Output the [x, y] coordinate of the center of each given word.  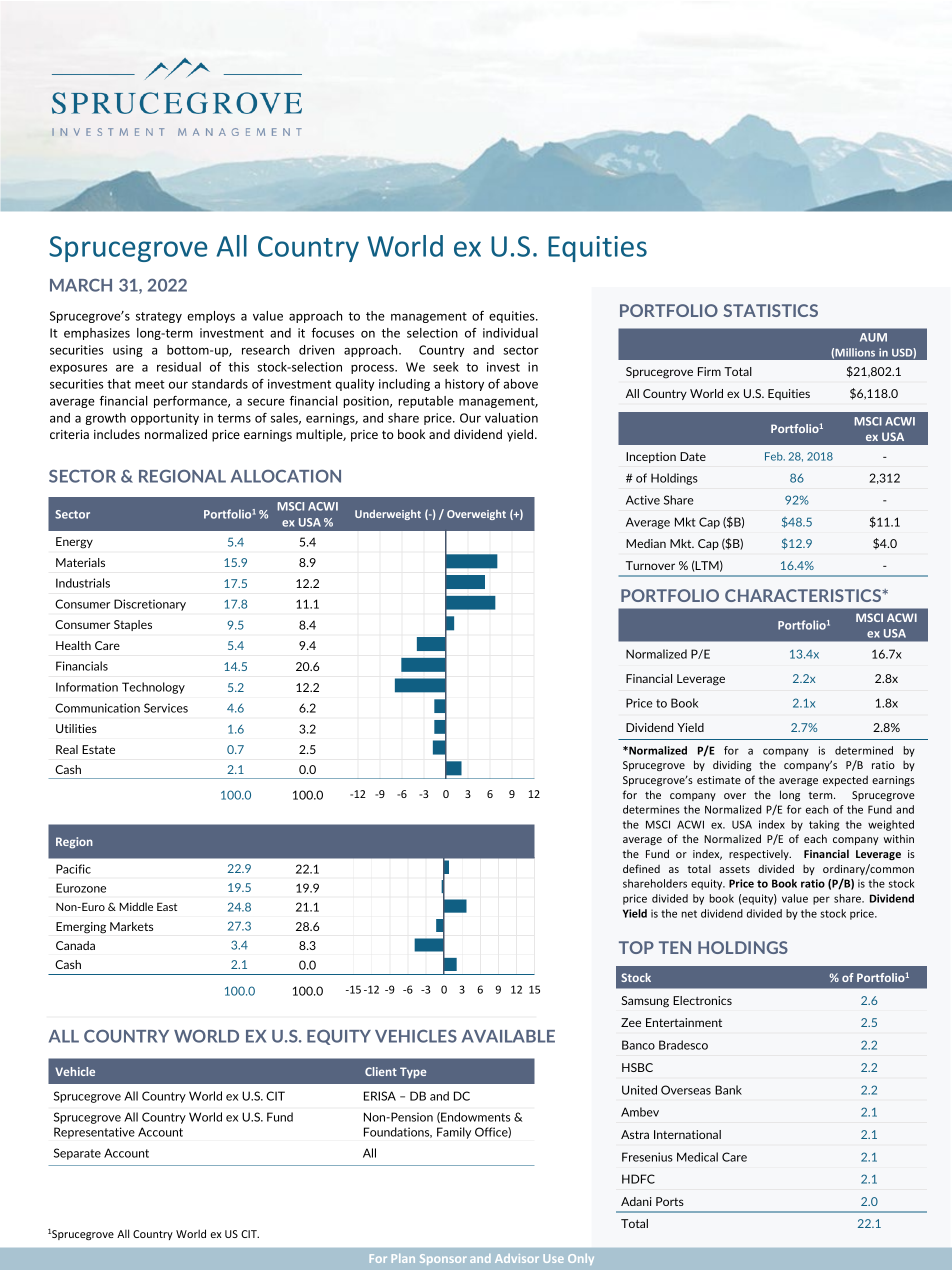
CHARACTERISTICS [804, 595]
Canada [75, 945]
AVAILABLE [508, 1036]
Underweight [388, 515]
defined [641, 868]
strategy [159, 317]
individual [510, 333]
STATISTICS [770, 310]
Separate [77, 1154]
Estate [98, 749]
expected [845, 780]
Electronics [702, 1000]
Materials [80, 562]
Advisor [517, 1258]
